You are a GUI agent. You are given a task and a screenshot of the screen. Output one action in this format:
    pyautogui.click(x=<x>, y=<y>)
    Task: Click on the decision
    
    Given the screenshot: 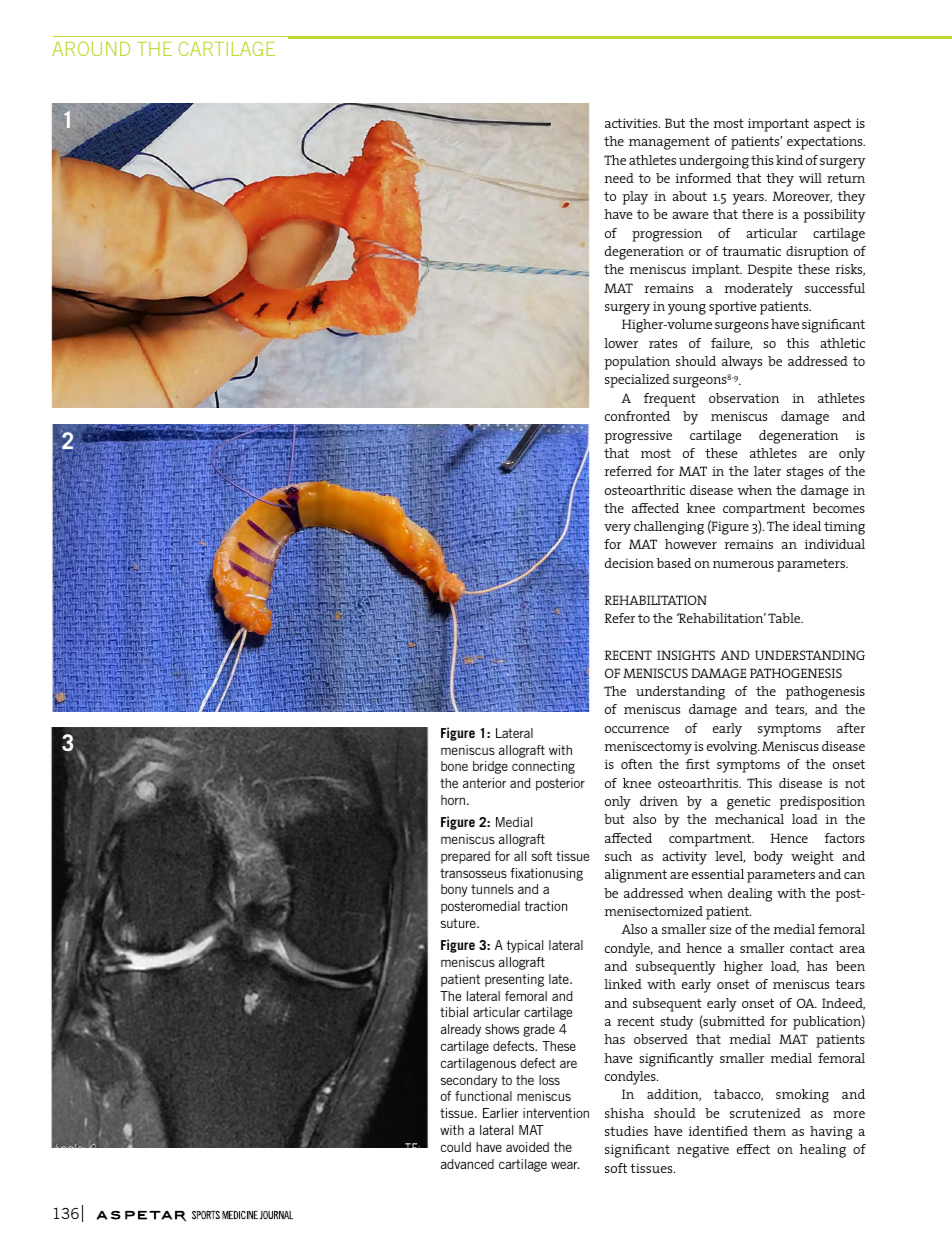 What is the action you would take?
    pyautogui.click(x=629, y=563)
